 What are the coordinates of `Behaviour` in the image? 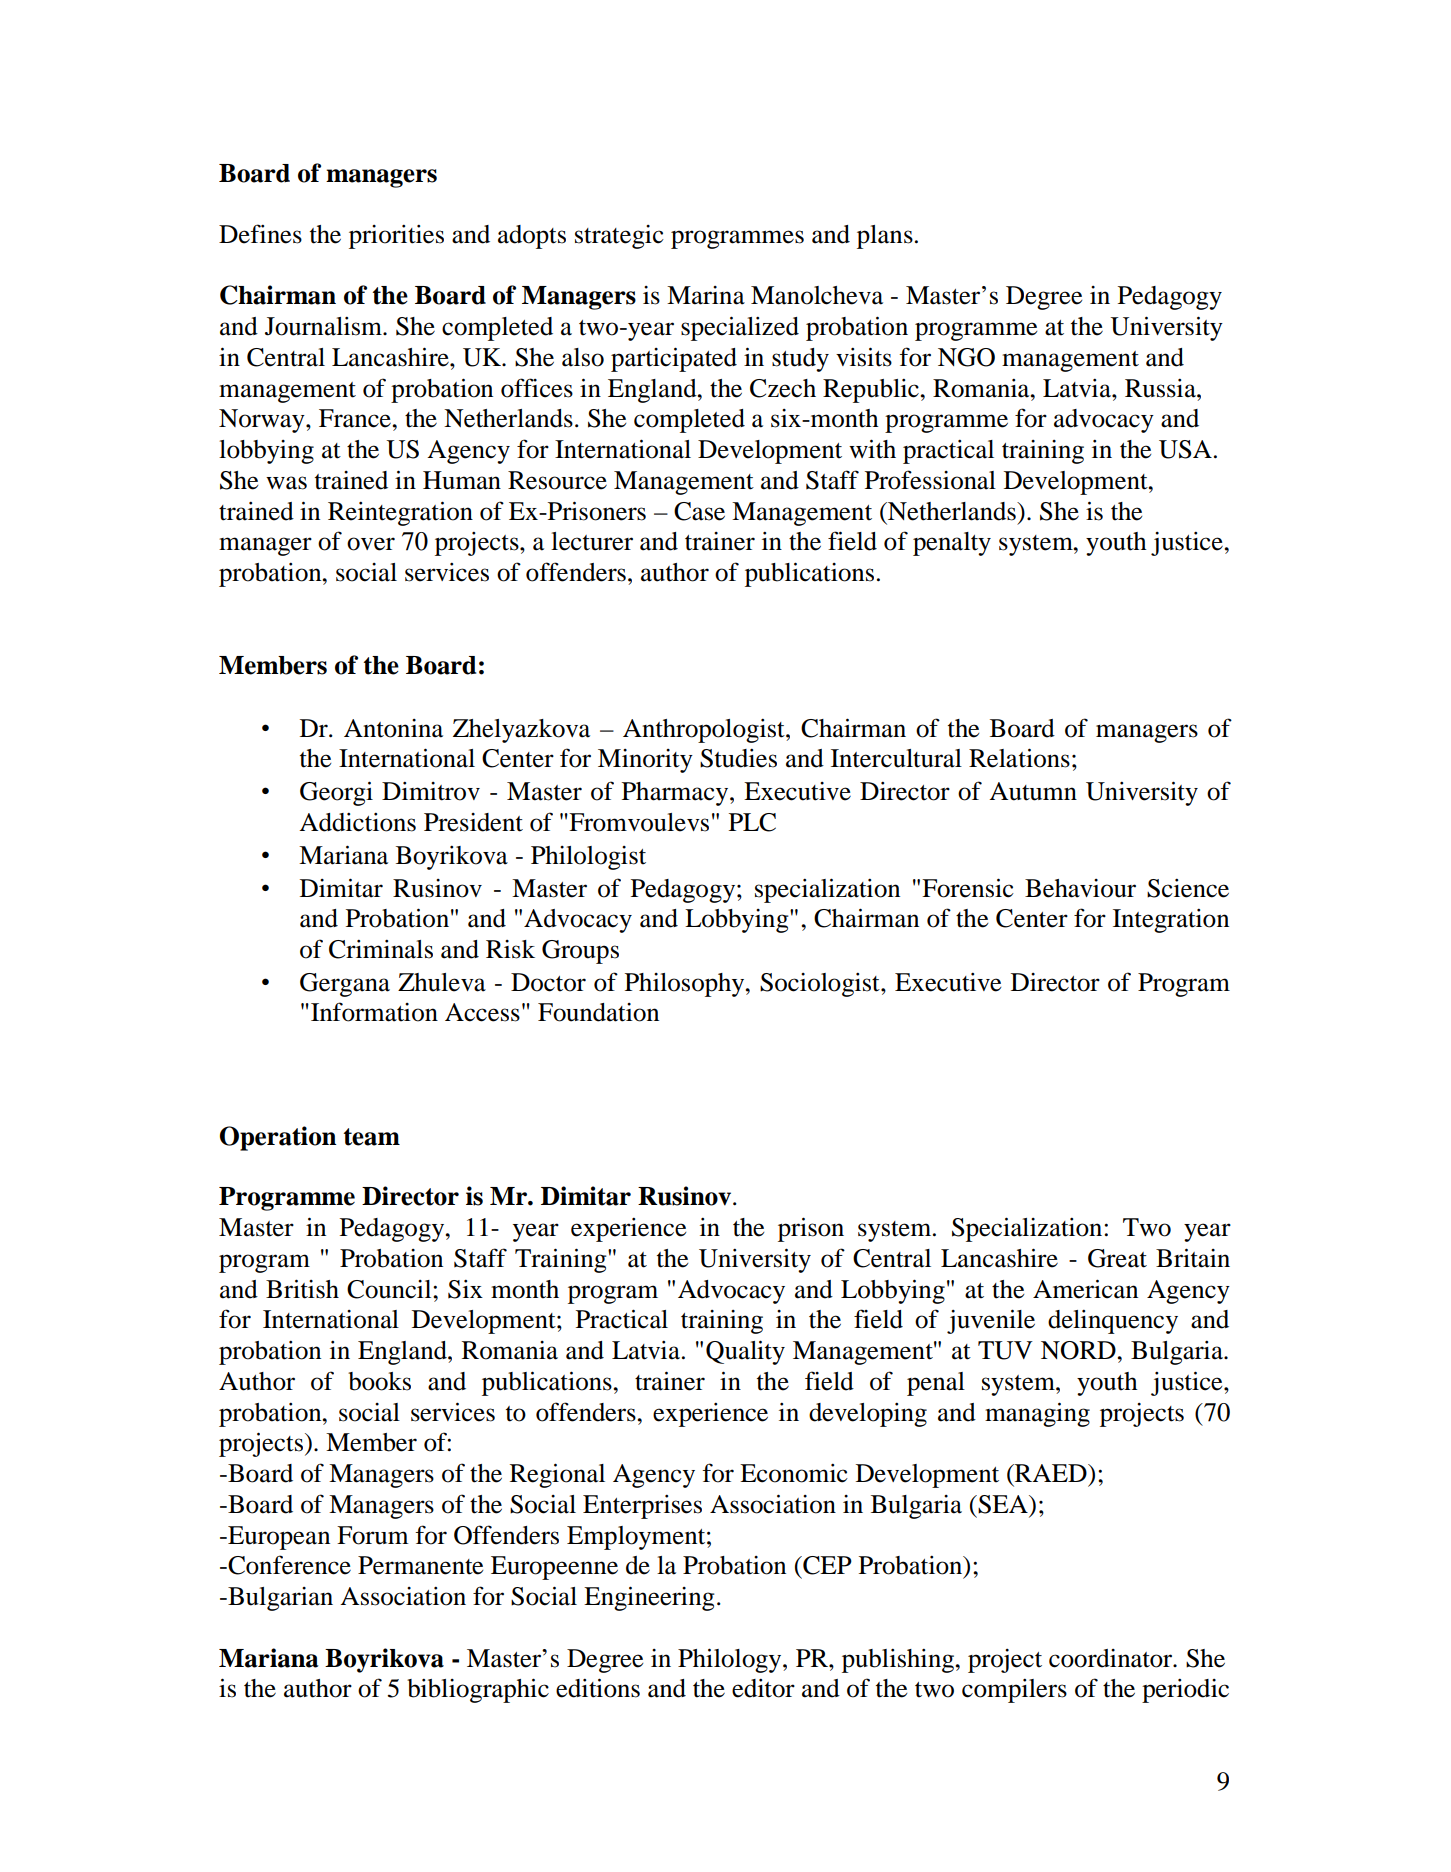 It's located at (1080, 888).
